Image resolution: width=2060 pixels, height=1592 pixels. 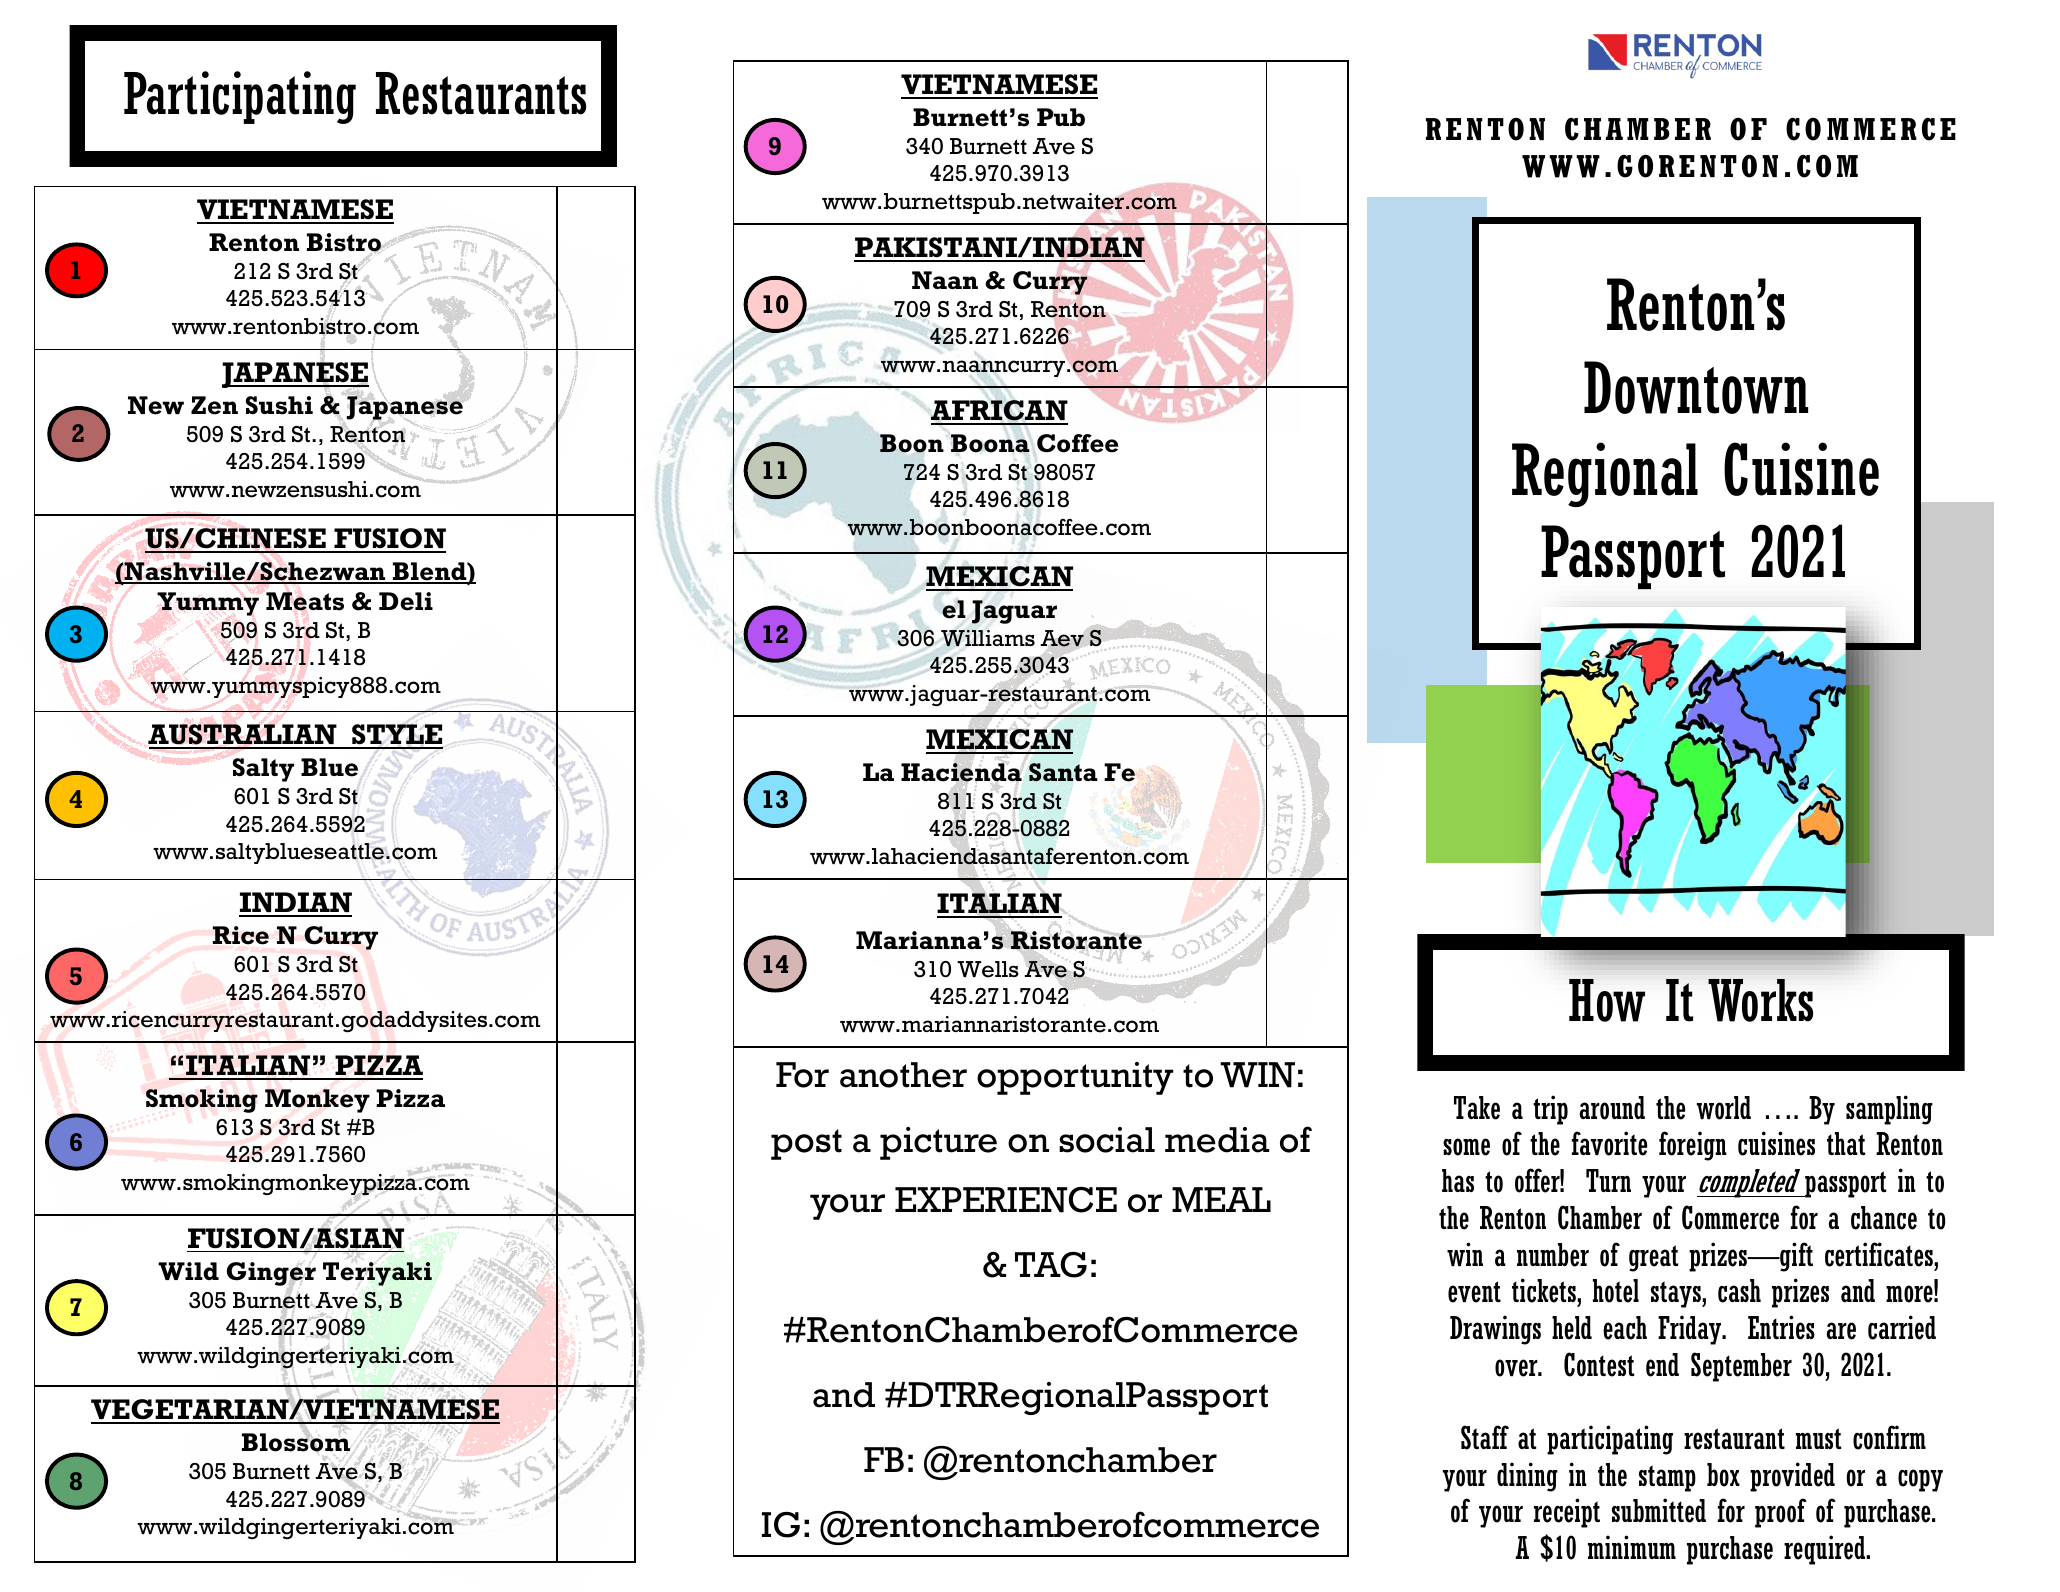 What do you see at coordinates (1485, 1437) in the screenshot?
I see `Staff` at bounding box center [1485, 1437].
